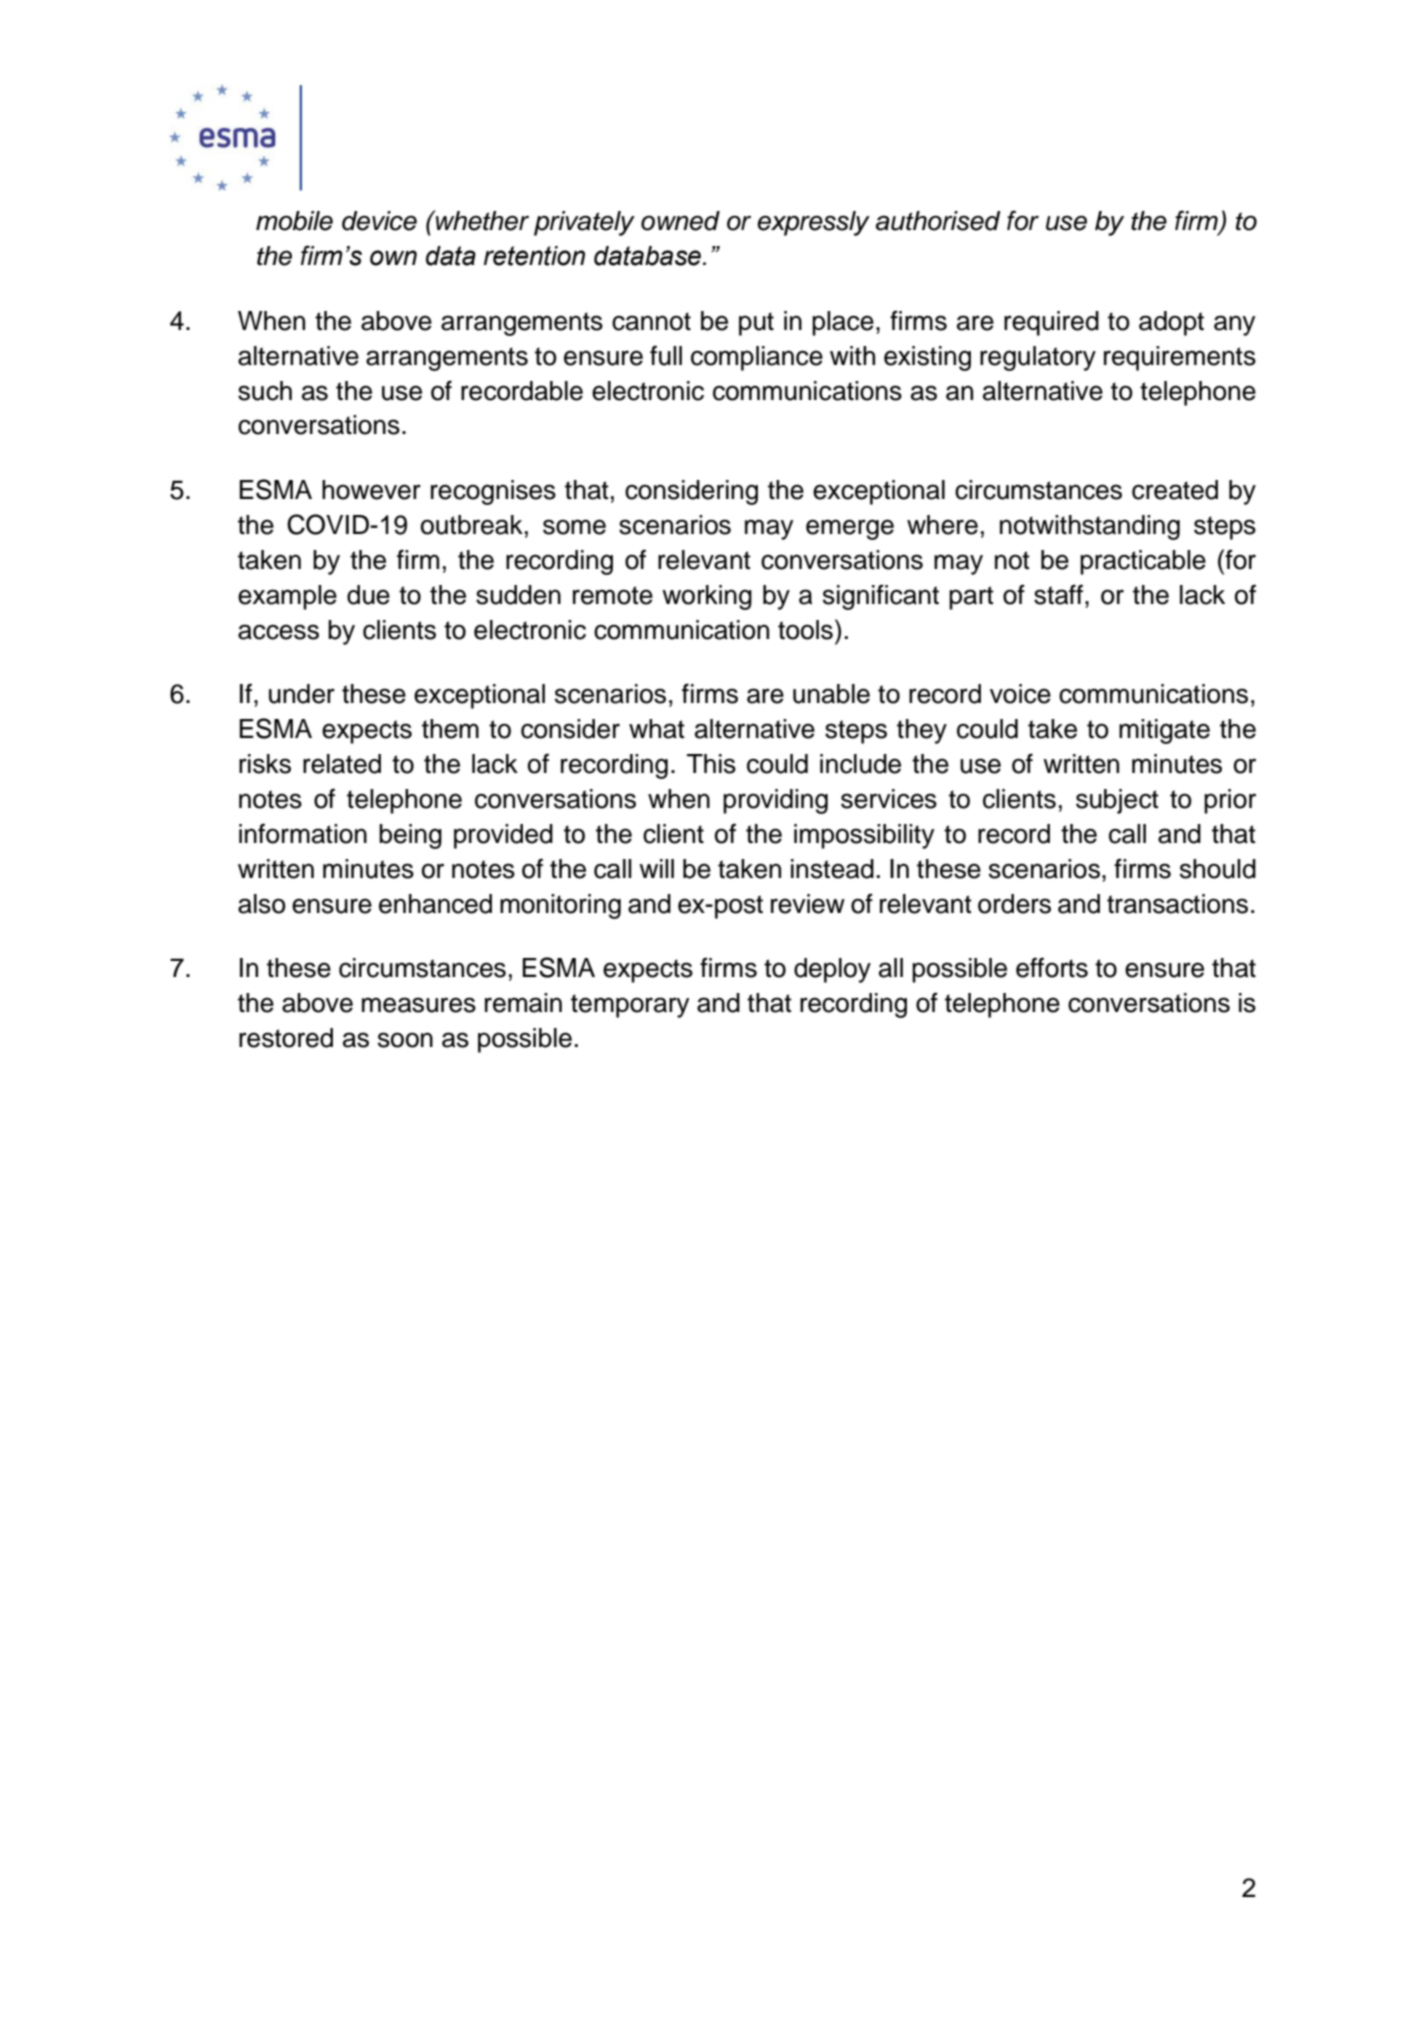  What do you see at coordinates (419, 1005) in the screenshot?
I see `measures` at bounding box center [419, 1005].
